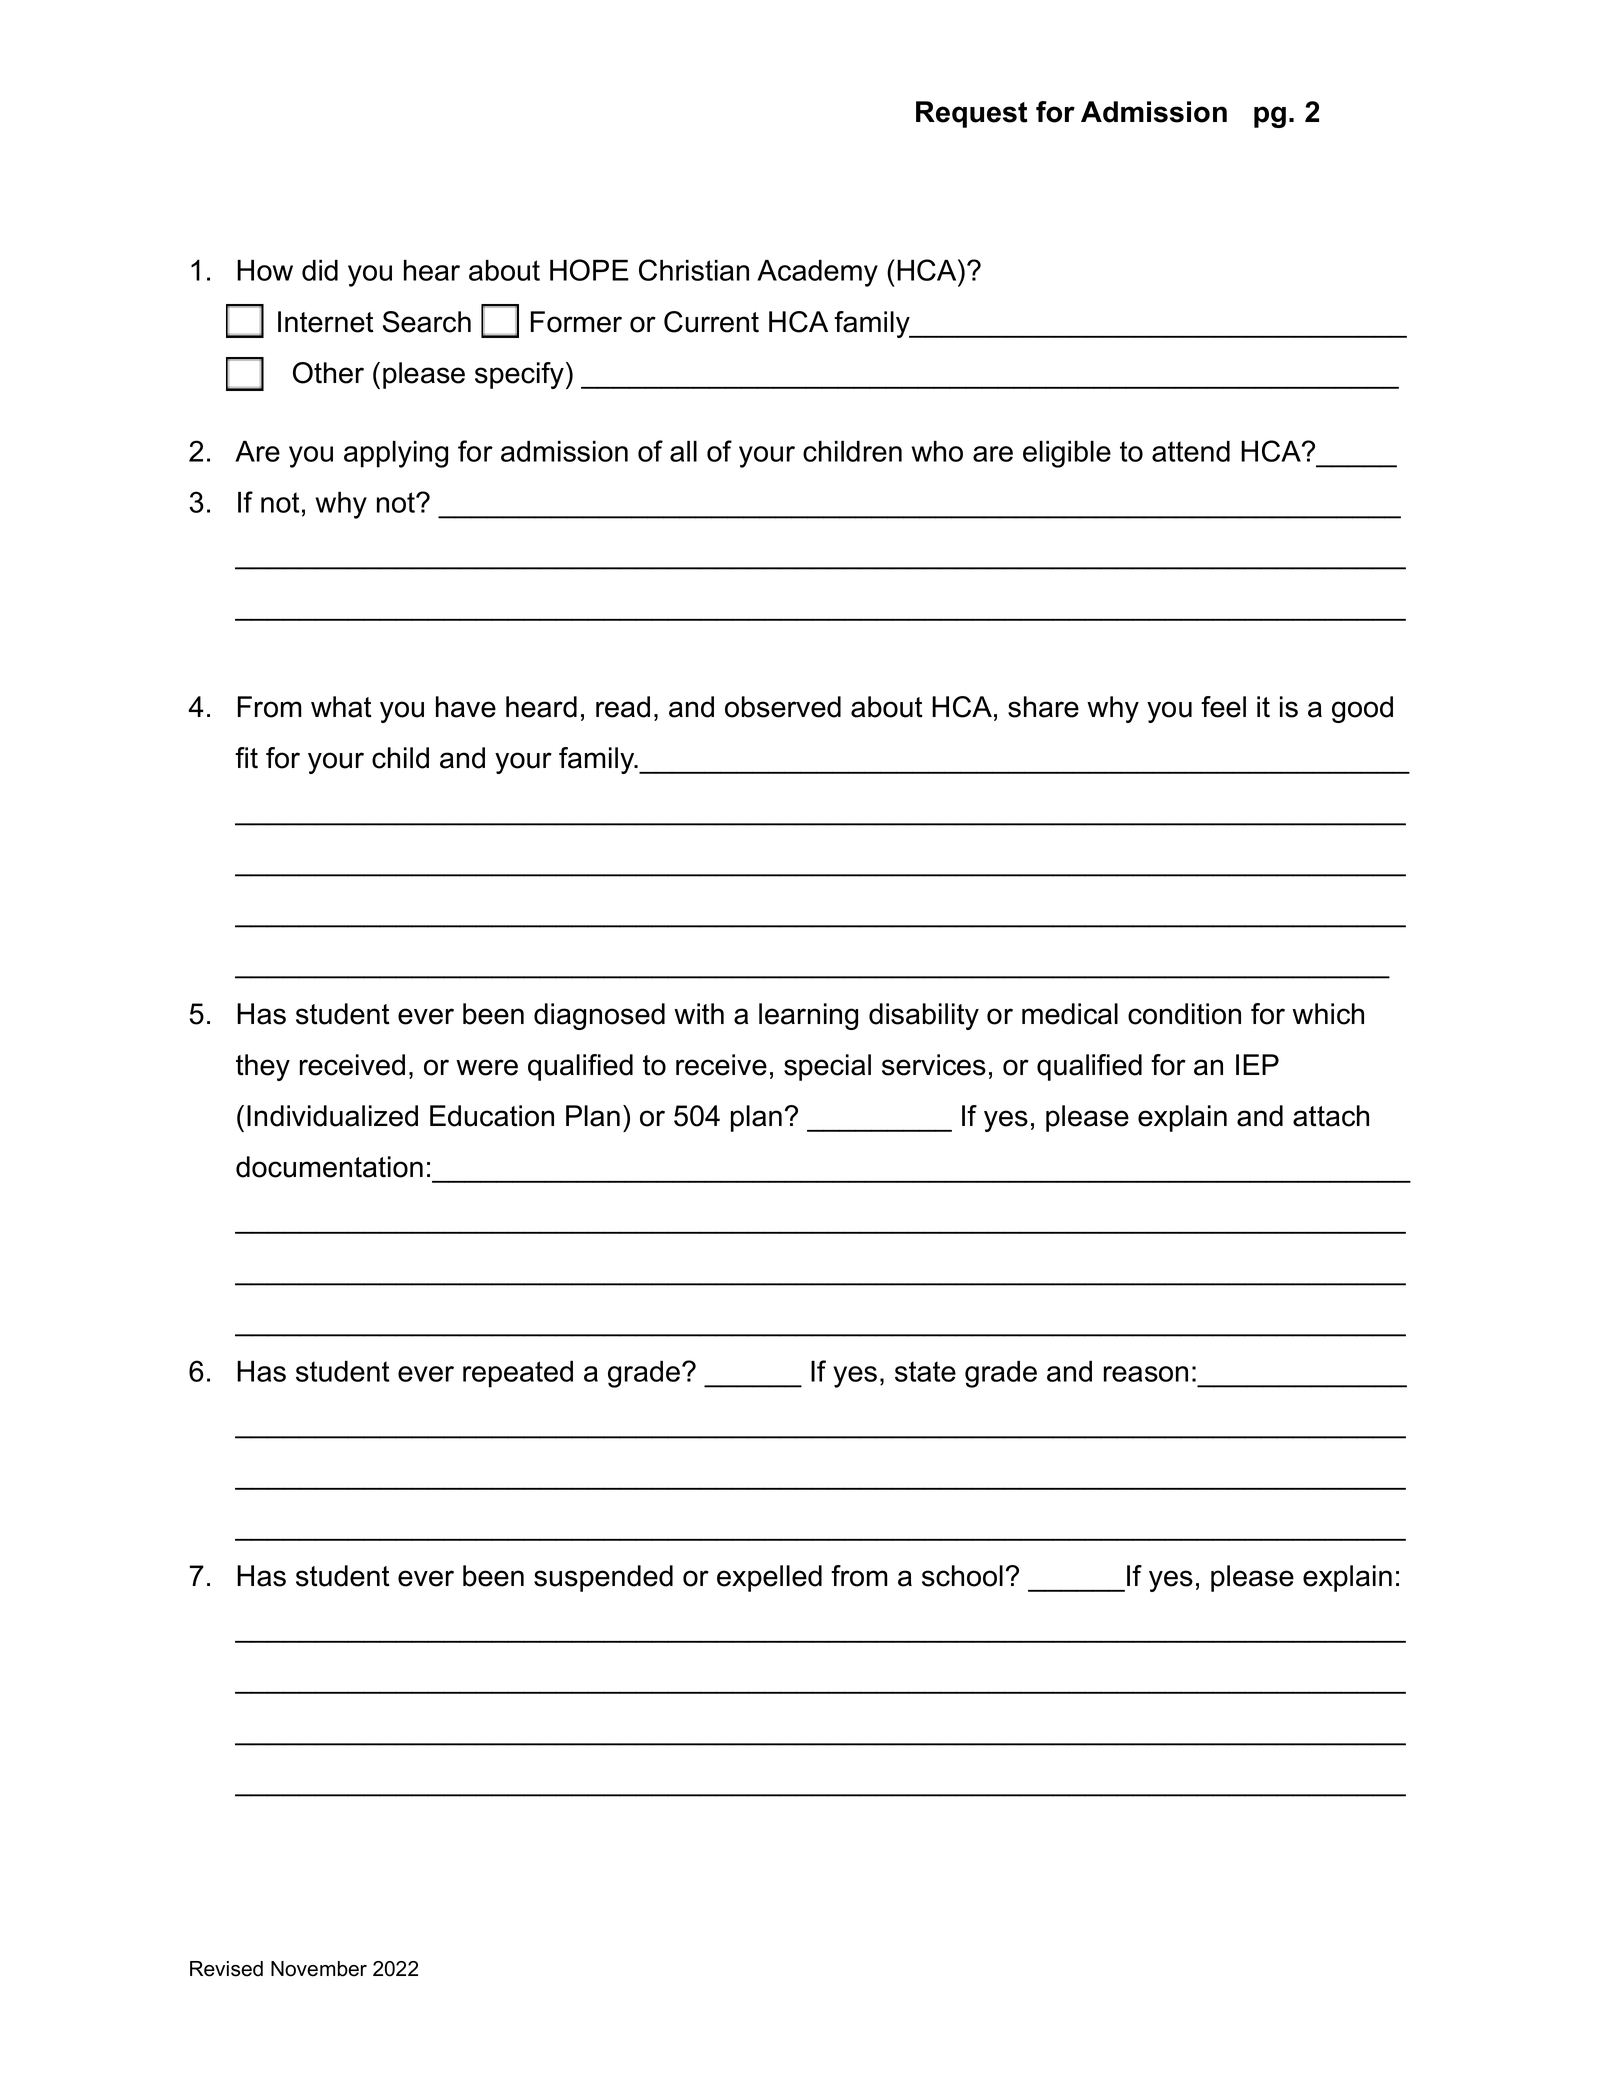 The height and width of the image is (2076, 1604). I want to click on learning, so click(808, 1016).
